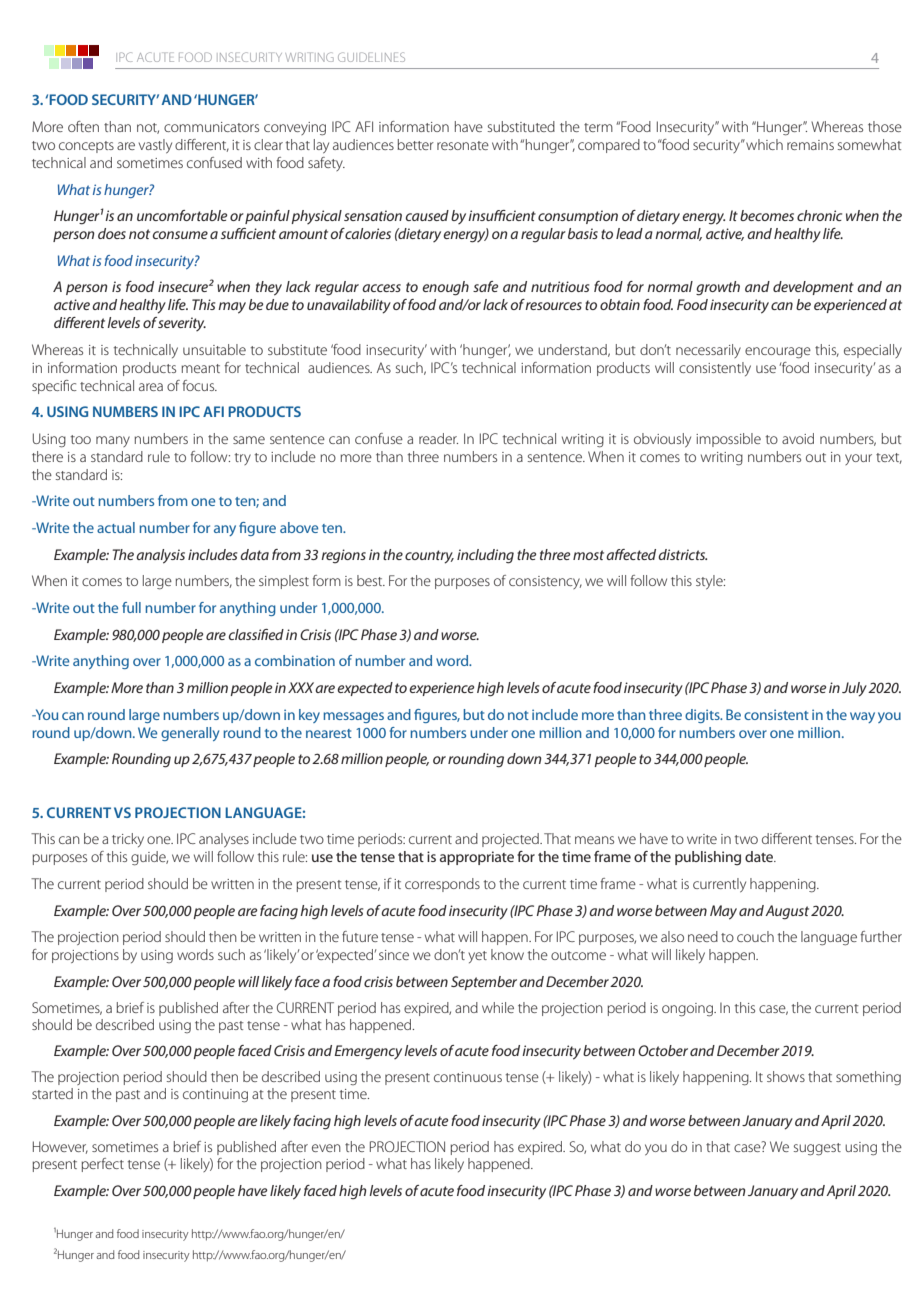 Image resolution: width=924 pixels, height=1308 pixels. Describe the element at coordinates (102, 1165) in the image. I see `perfect` at that location.
